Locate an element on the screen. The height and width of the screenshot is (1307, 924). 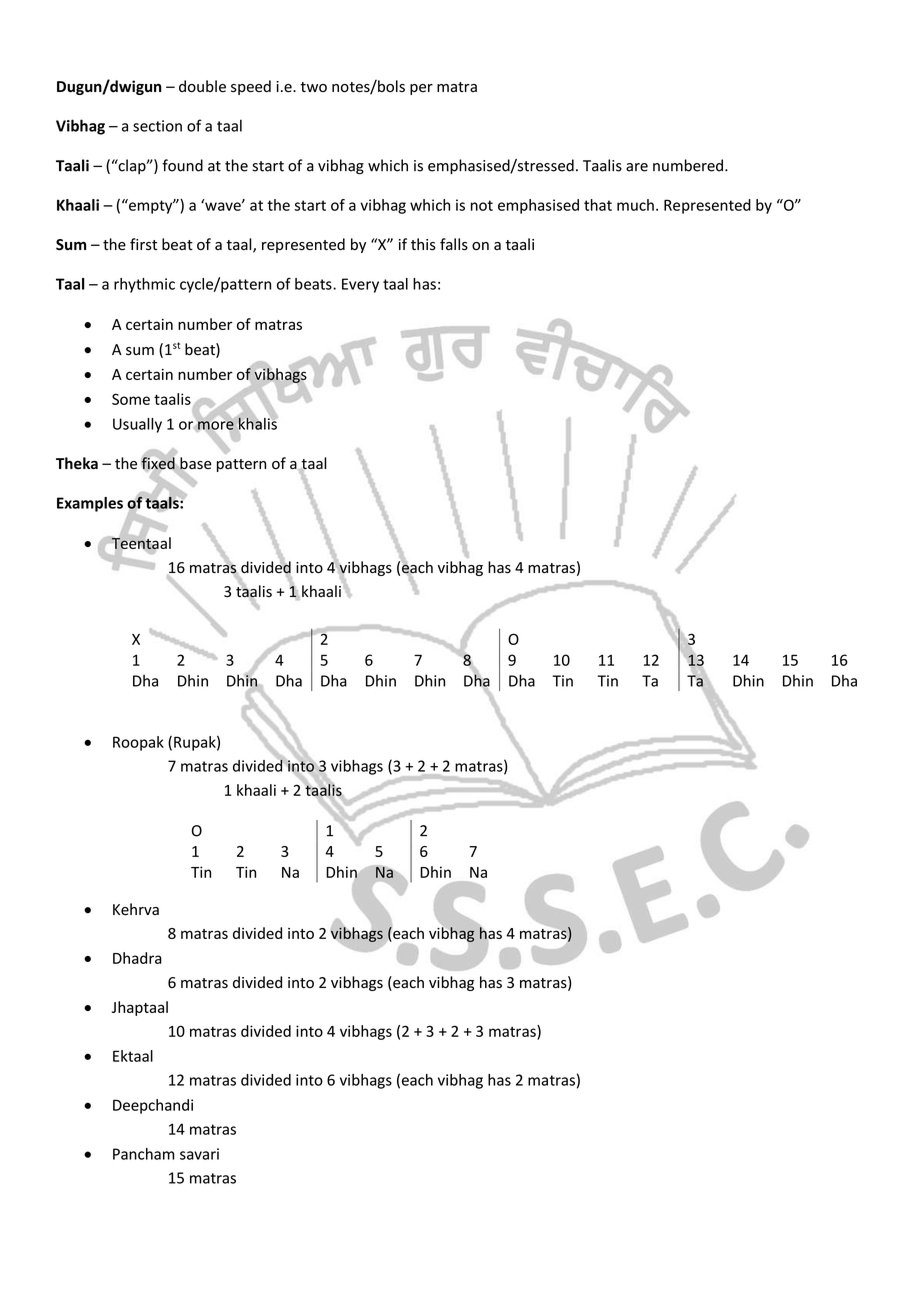
Examples is located at coordinates (90, 504).
